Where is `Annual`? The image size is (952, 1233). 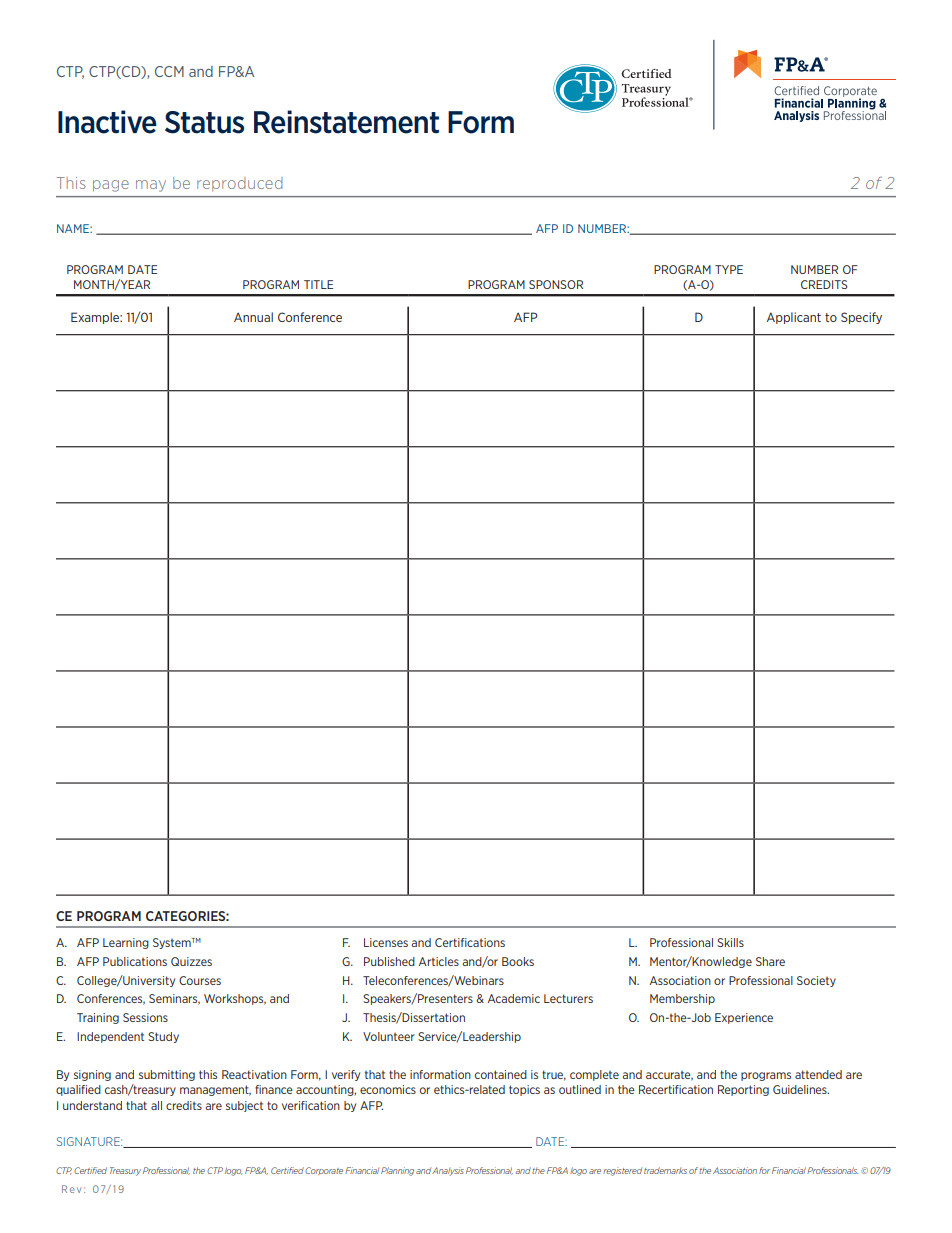 Annual is located at coordinates (253, 317).
